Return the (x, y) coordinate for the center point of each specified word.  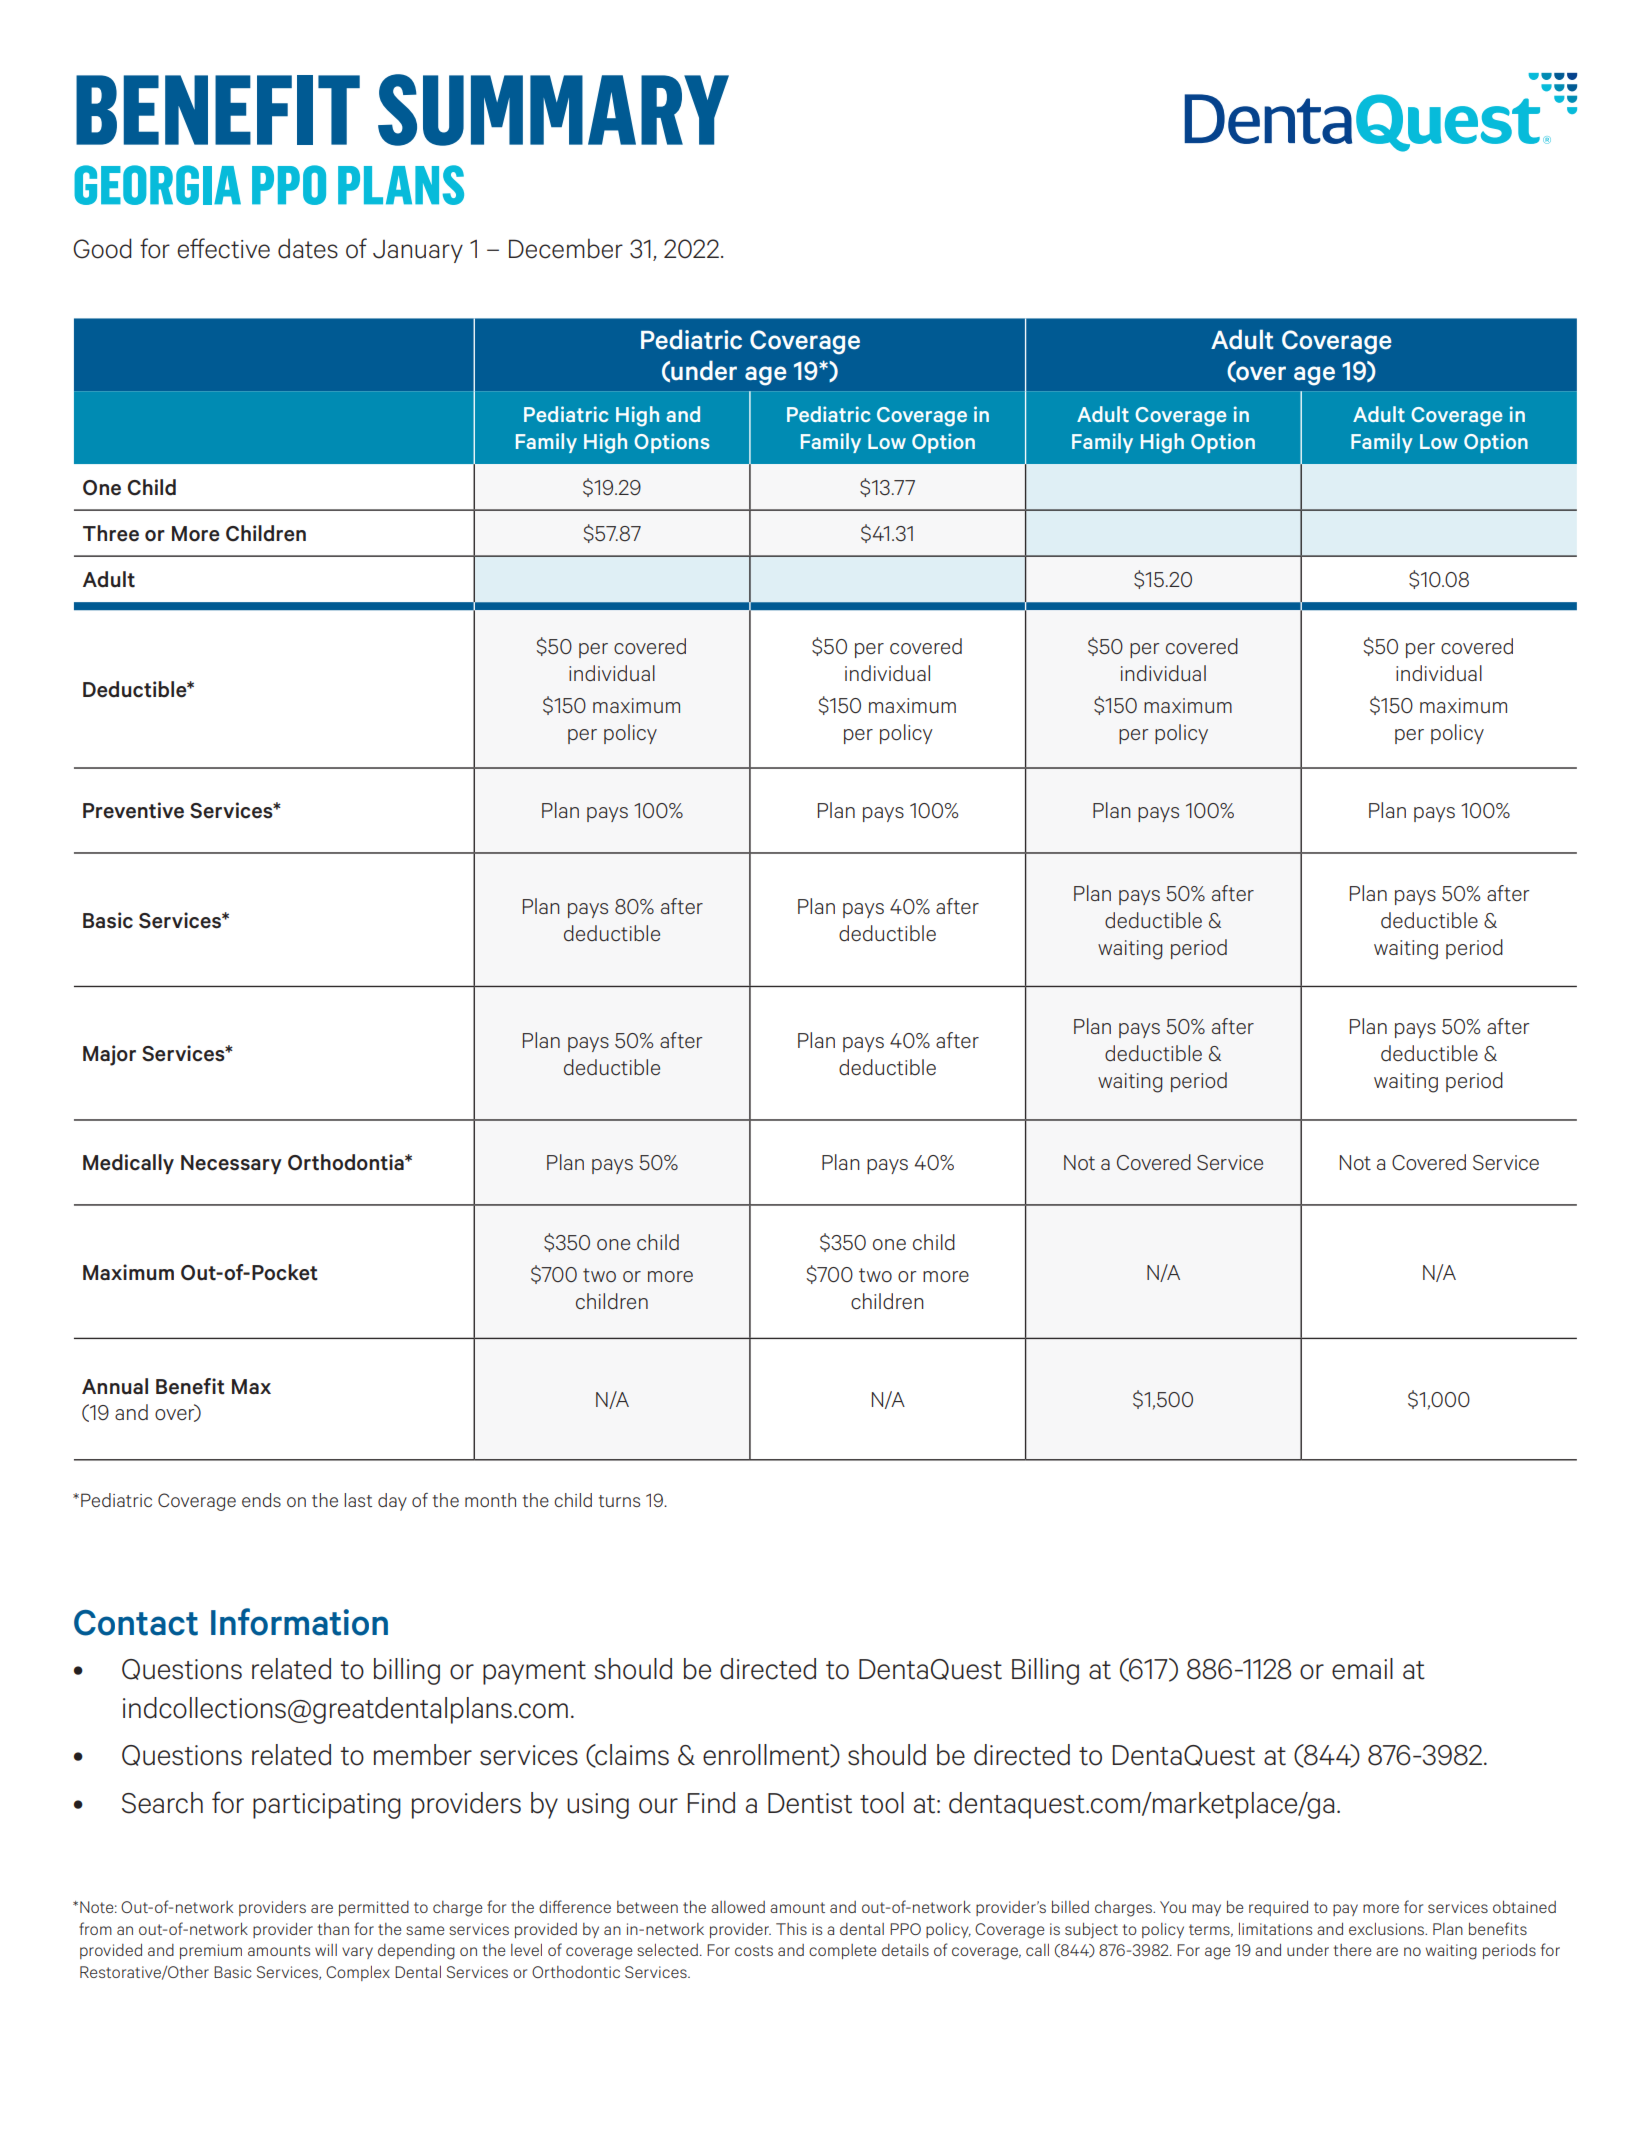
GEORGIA (157, 185)
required (1278, 1908)
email (1362, 1669)
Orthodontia (347, 1162)
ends (261, 1500)
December (566, 248)
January (418, 251)
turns (619, 1501)
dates (308, 248)
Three (111, 533)
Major (109, 1055)
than (333, 1929)
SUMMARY (553, 110)
